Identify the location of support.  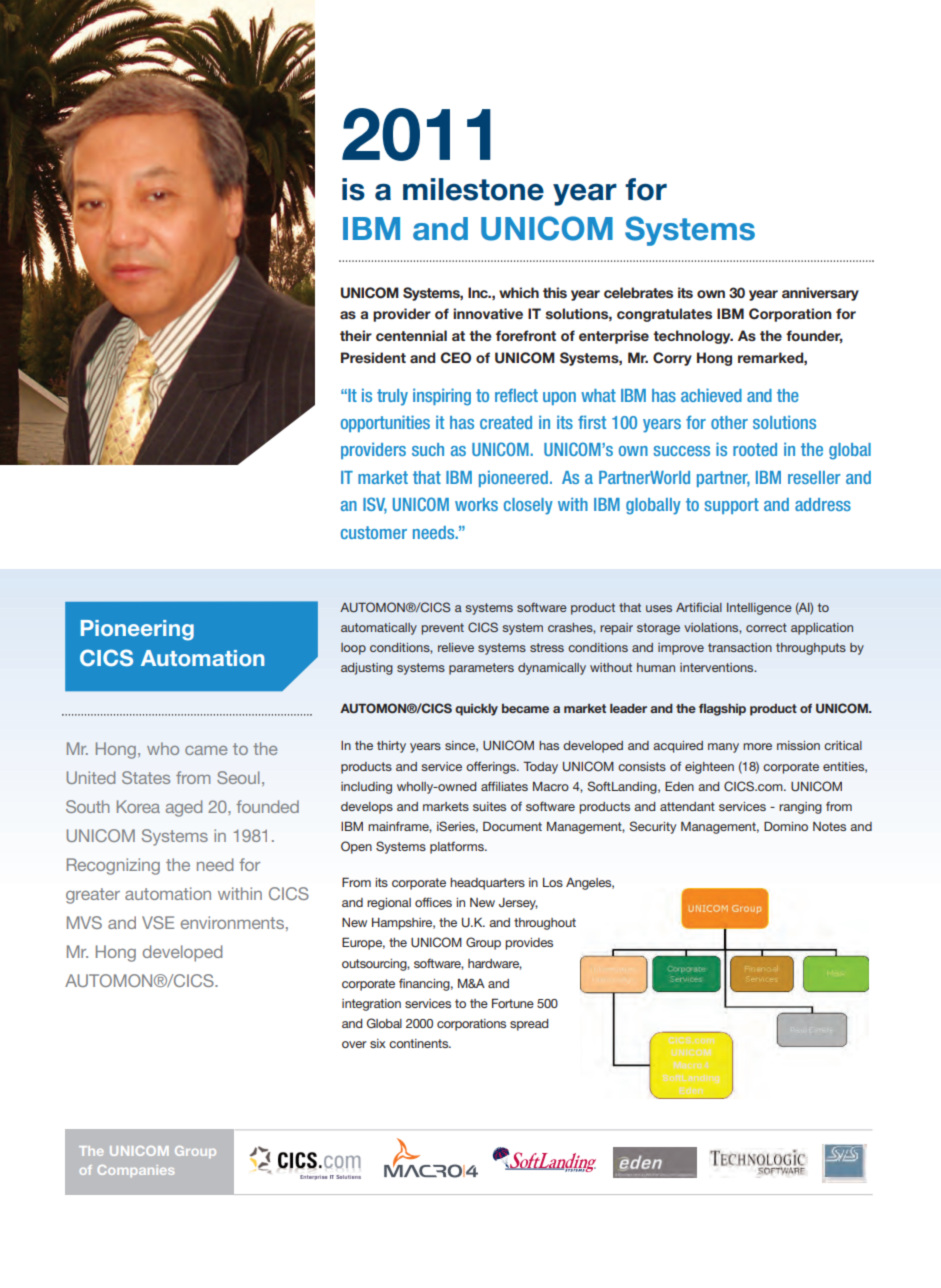
(732, 506).
